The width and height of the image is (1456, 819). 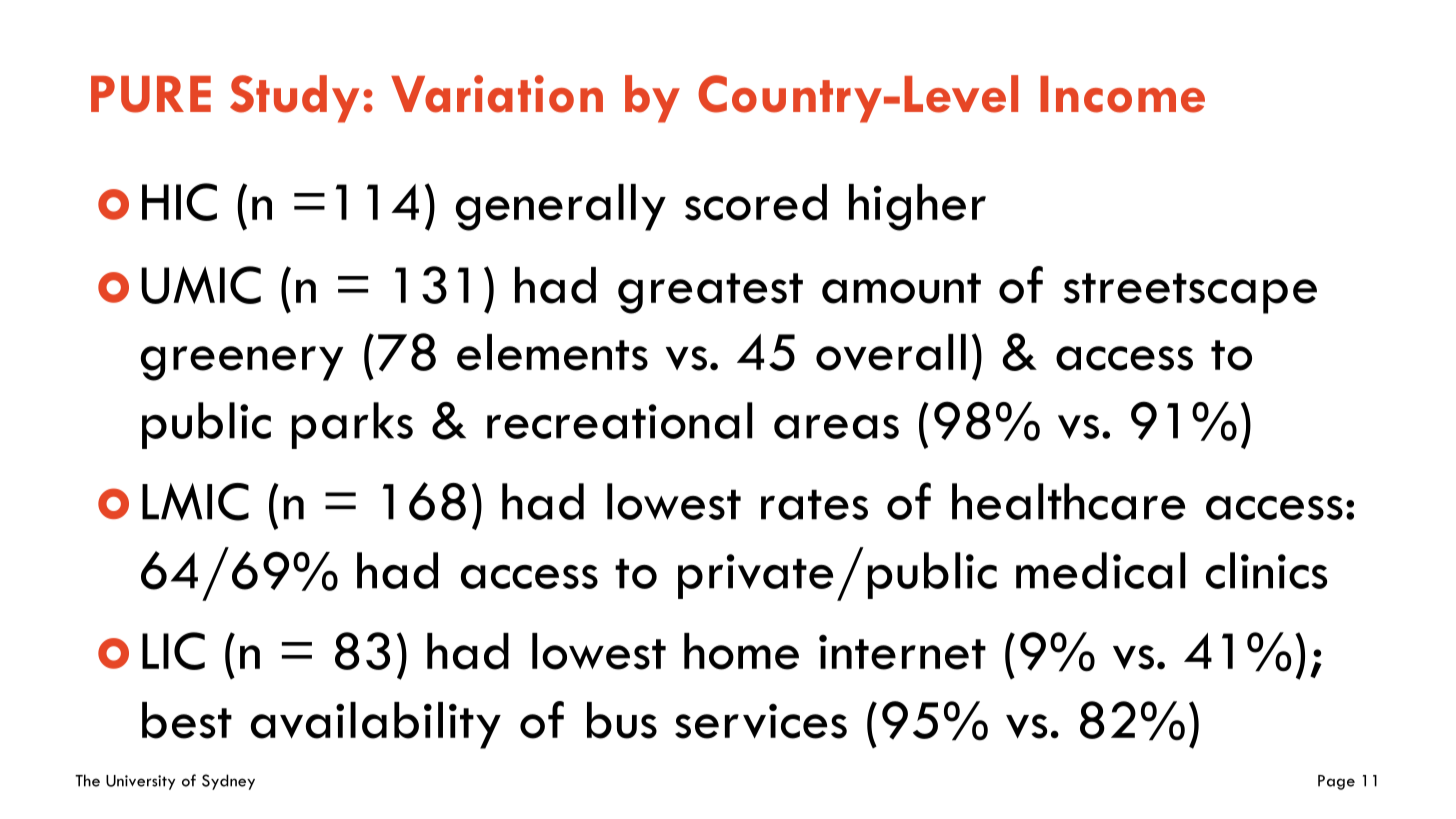 I want to click on rates, so click(x=814, y=504).
